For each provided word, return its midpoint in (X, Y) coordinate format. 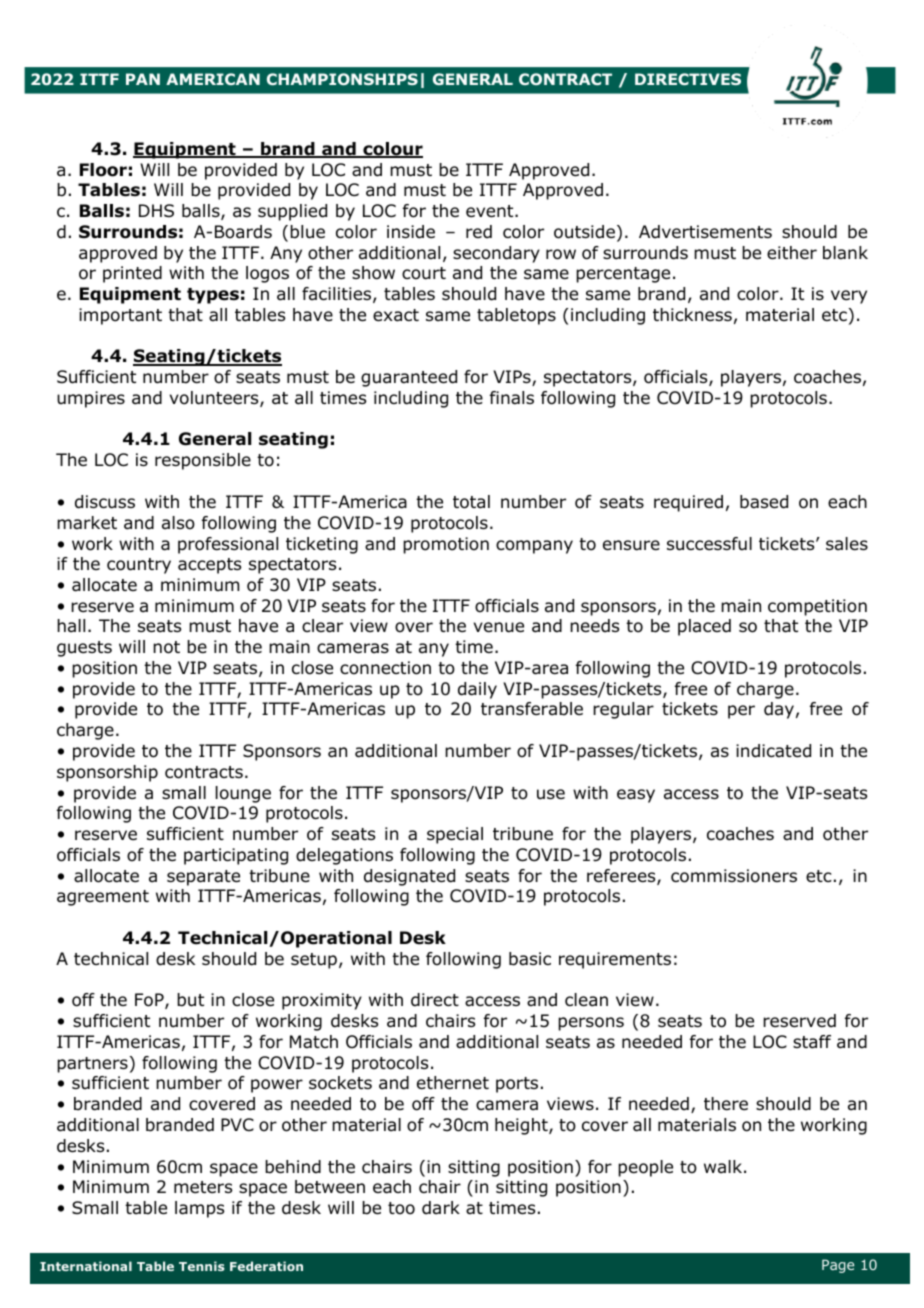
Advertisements (705, 232)
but (190, 1000)
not (166, 647)
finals (512, 398)
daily (477, 690)
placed (704, 627)
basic (530, 959)
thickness (692, 314)
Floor (103, 170)
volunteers (215, 399)
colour (392, 150)
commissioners (734, 876)
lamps (199, 1209)
